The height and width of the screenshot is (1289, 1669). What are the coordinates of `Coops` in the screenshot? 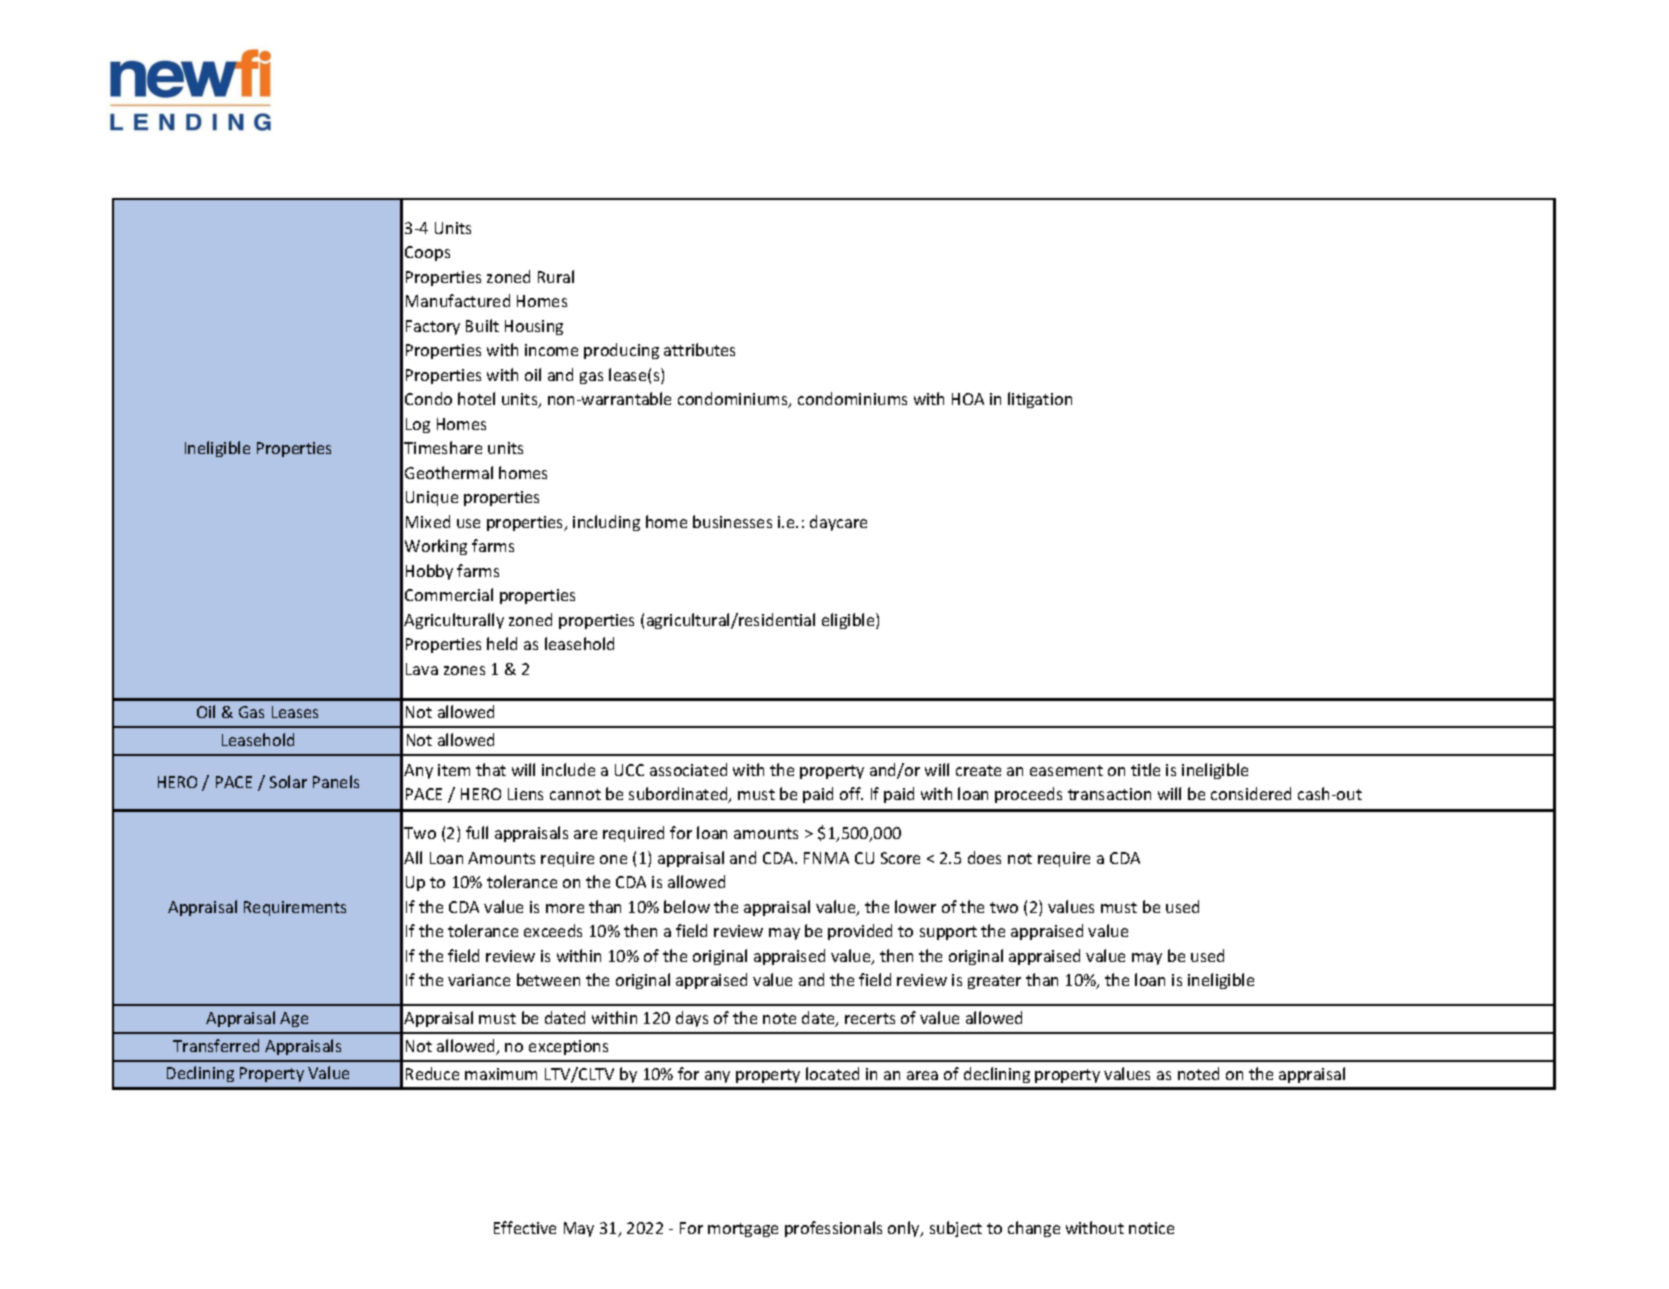 It's located at (427, 253).
